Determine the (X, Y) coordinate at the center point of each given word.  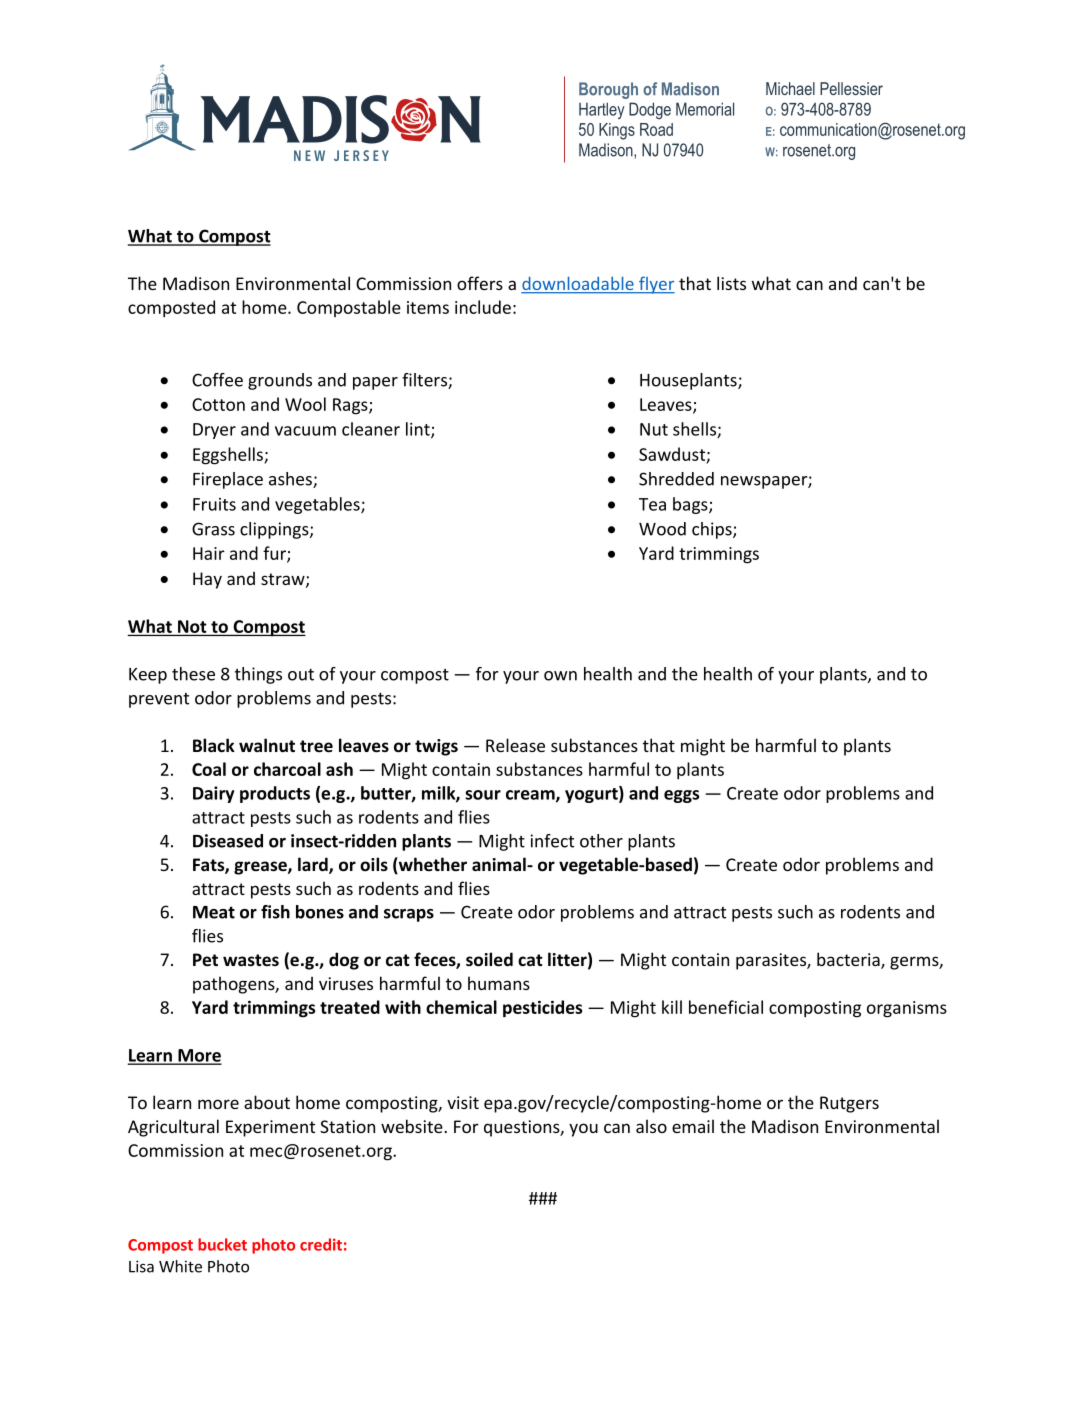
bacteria (849, 960)
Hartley (602, 110)
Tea (652, 504)
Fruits (214, 504)
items (428, 307)
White (180, 1266)
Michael (790, 88)
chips (713, 530)
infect (552, 841)
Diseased (228, 841)
